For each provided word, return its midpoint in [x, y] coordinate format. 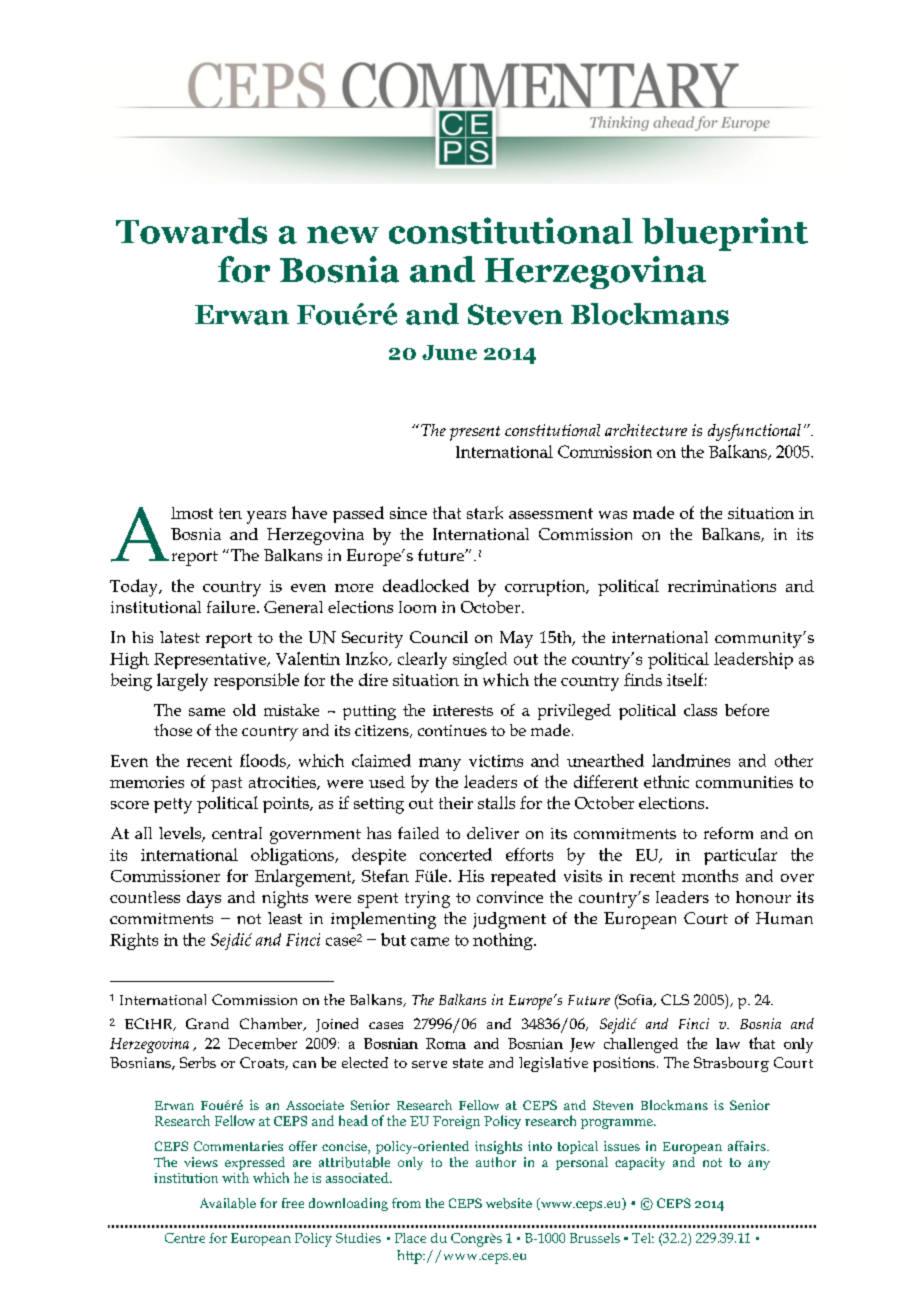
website [509, 1203]
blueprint [725, 234]
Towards [191, 230]
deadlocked [426, 585]
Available [228, 1203]
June [449, 352]
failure [232, 607]
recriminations [722, 586]
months [710, 875]
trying [427, 899]
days [204, 899]
